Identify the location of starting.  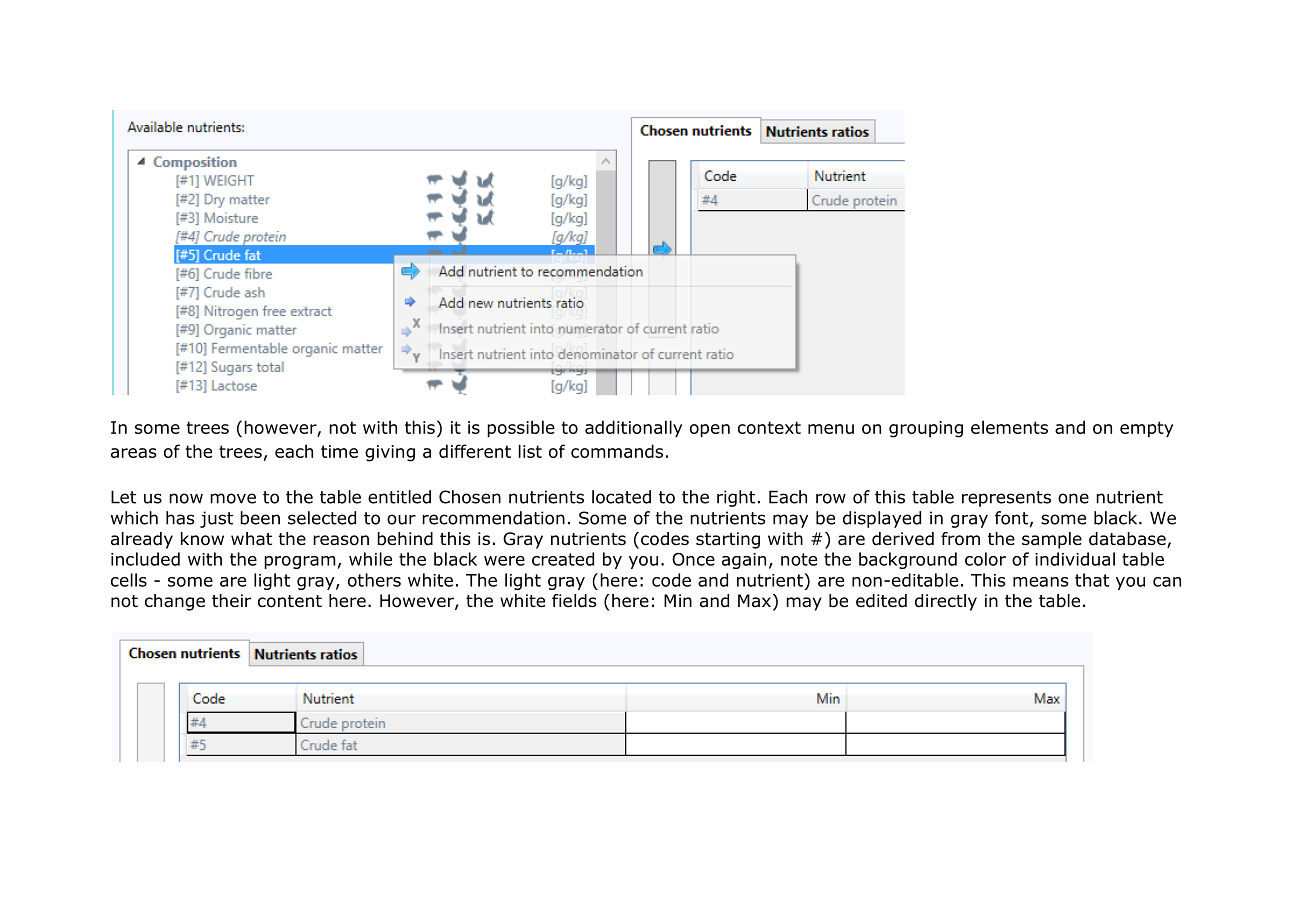
(728, 540).
